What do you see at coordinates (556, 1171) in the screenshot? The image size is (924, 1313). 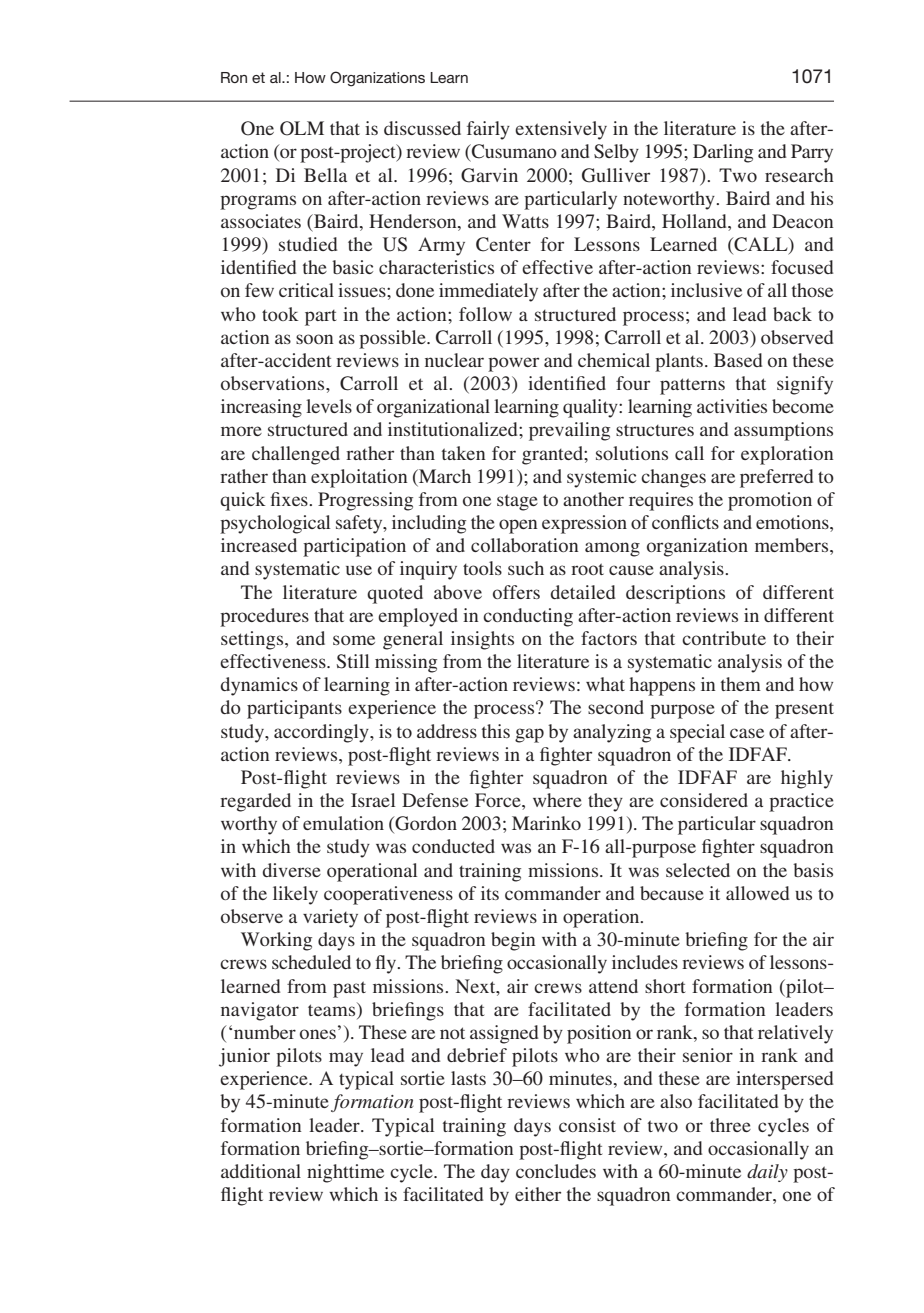 I see `concludes` at bounding box center [556, 1171].
